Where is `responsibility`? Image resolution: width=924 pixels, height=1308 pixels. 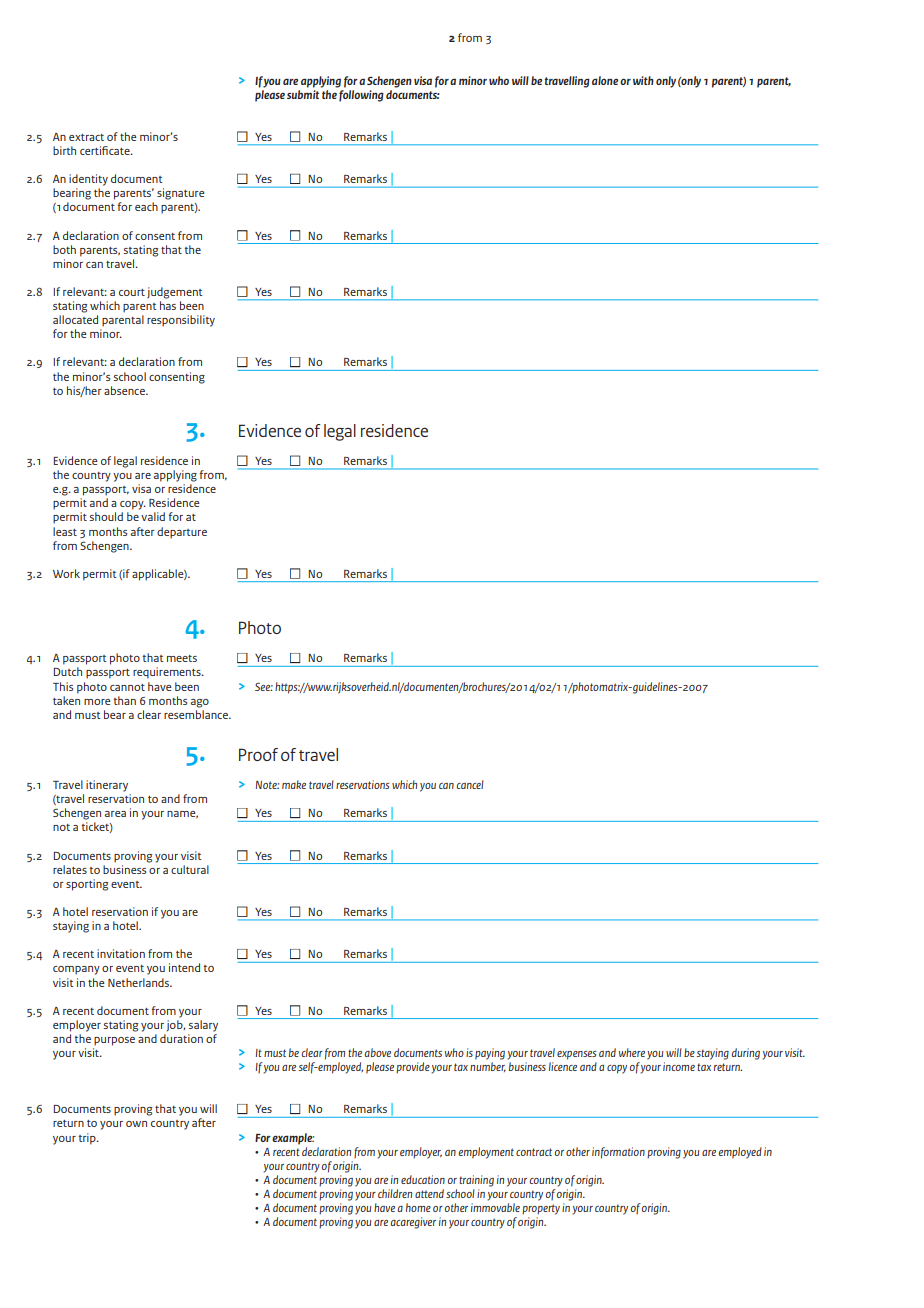 responsibility is located at coordinates (181, 321).
